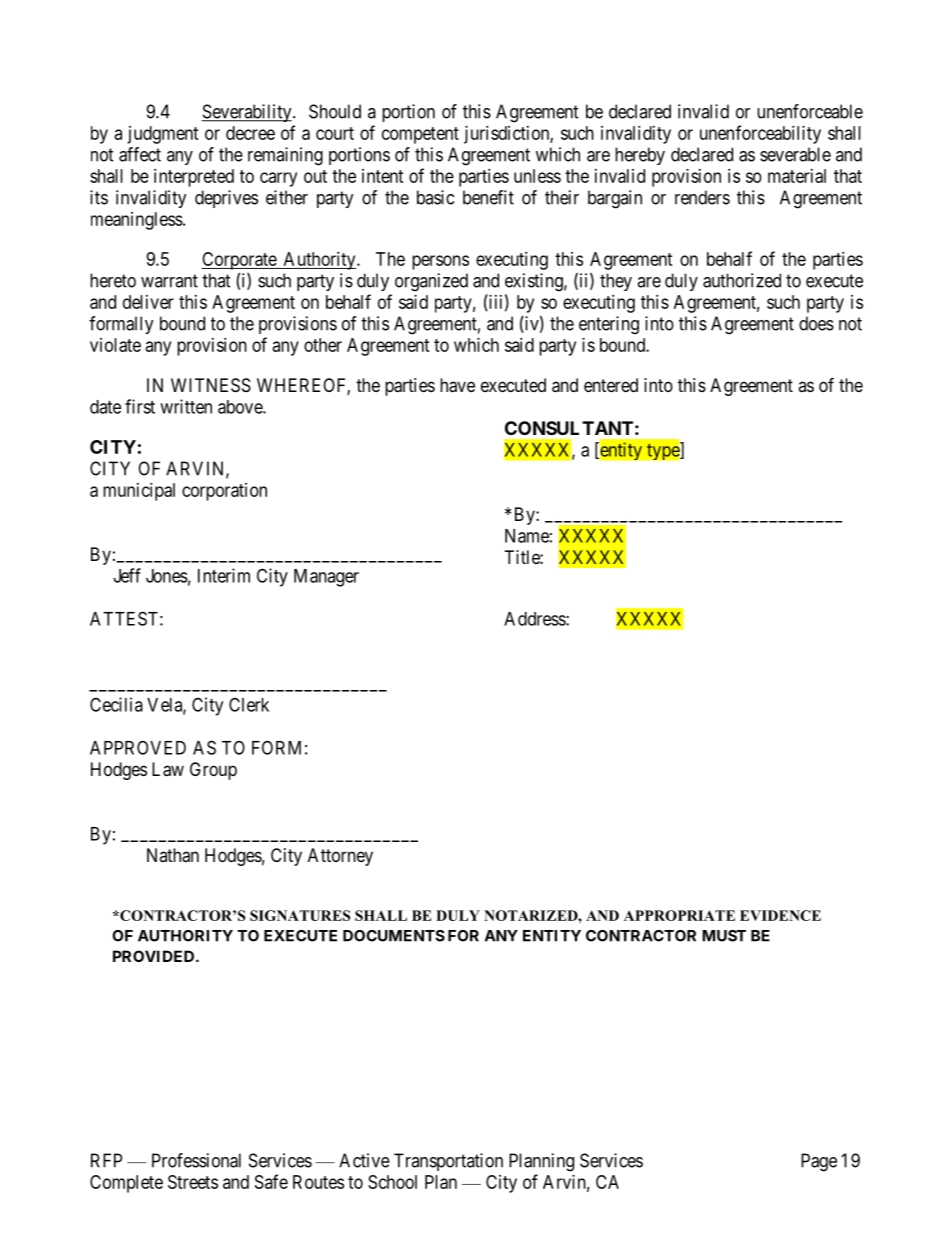  What do you see at coordinates (448, 1162) in the screenshot?
I see `Transportation` at bounding box center [448, 1162].
